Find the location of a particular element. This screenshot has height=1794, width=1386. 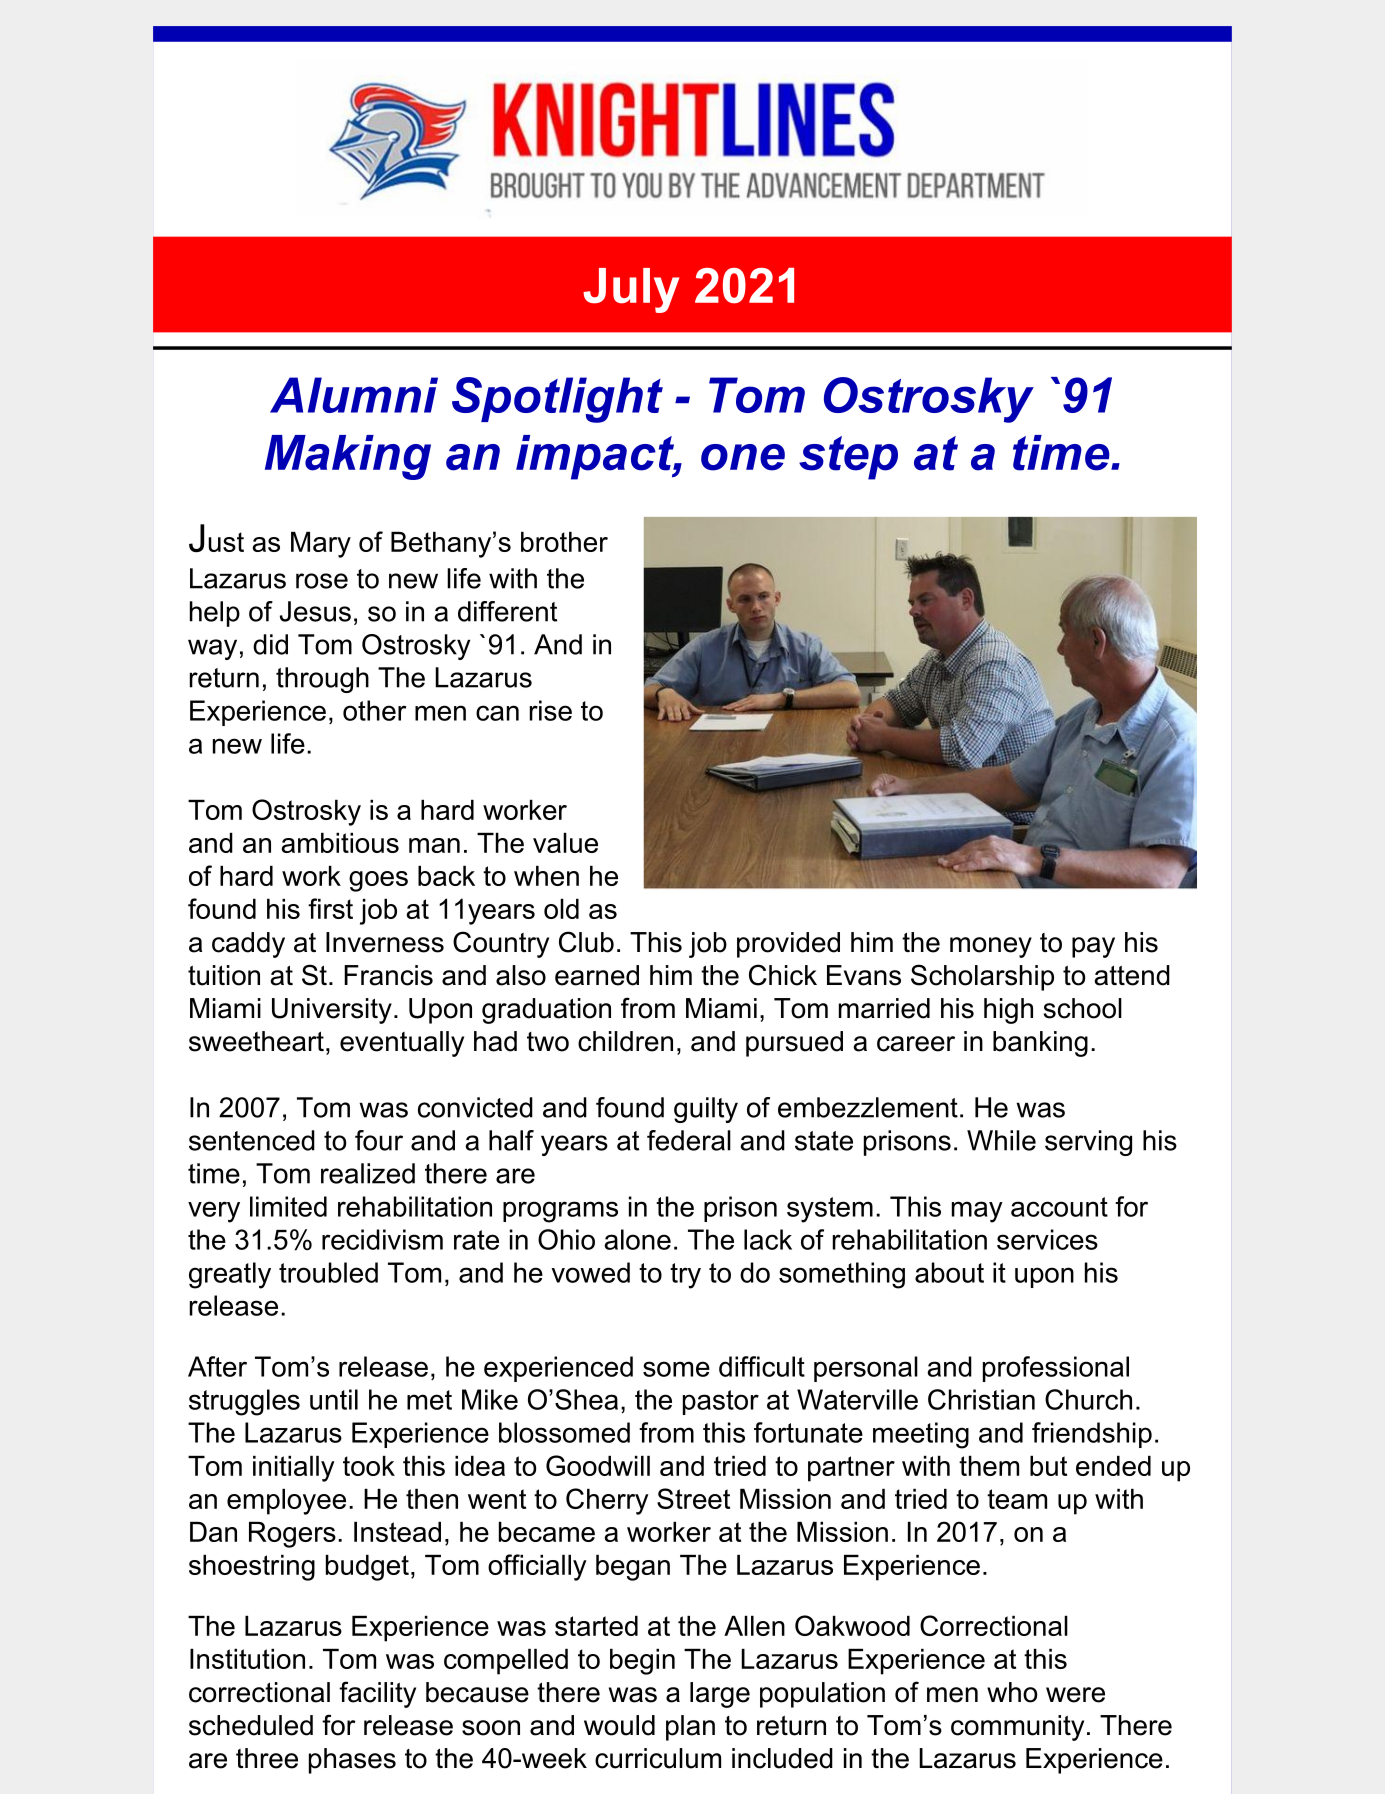

step is located at coordinates (848, 458).
